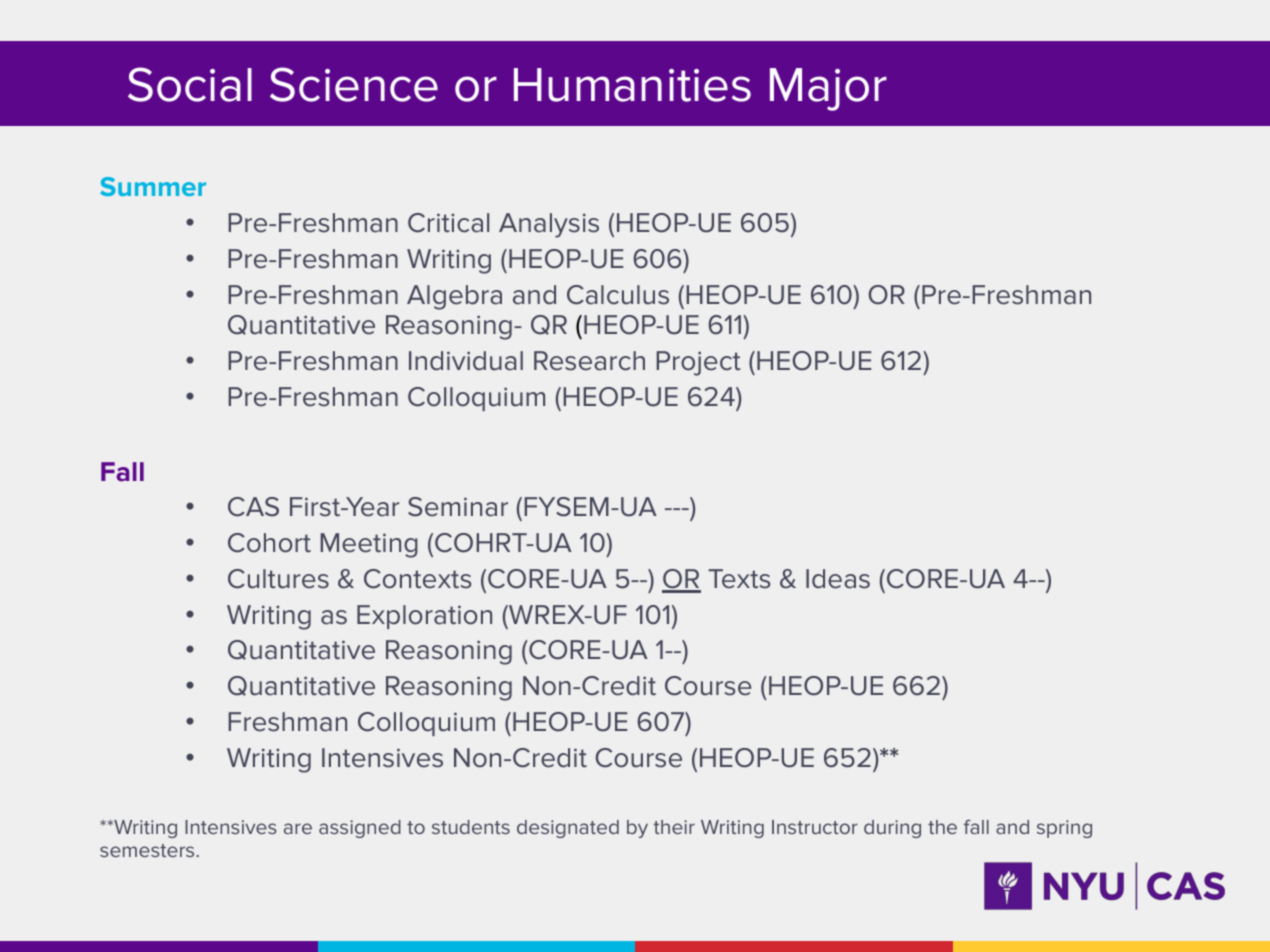 The image size is (1270, 952). Describe the element at coordinates (828, 89) in the screenshot. I see `Major` at that location.
